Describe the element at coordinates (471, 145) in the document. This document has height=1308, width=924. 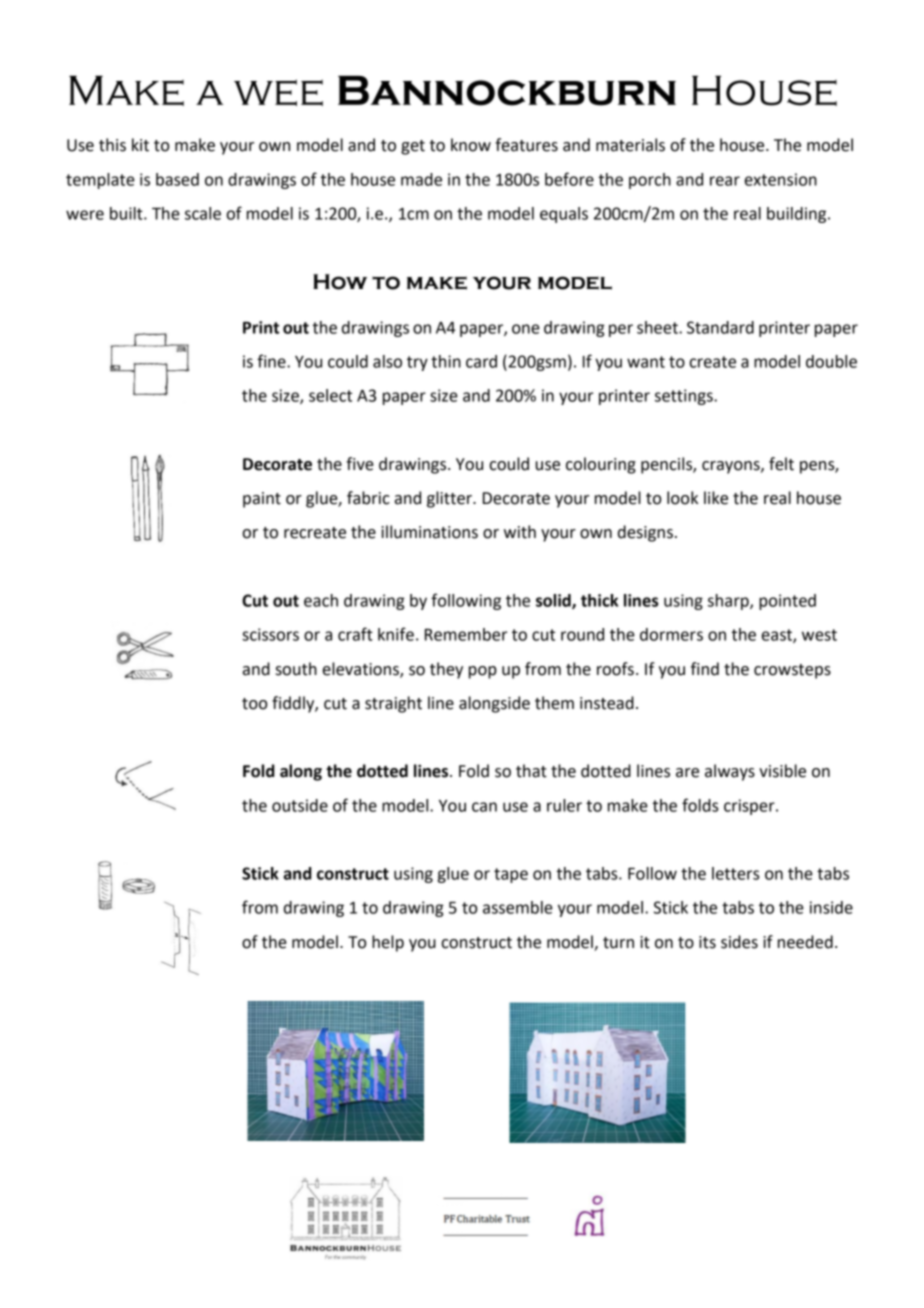
I see `know` at that location.
